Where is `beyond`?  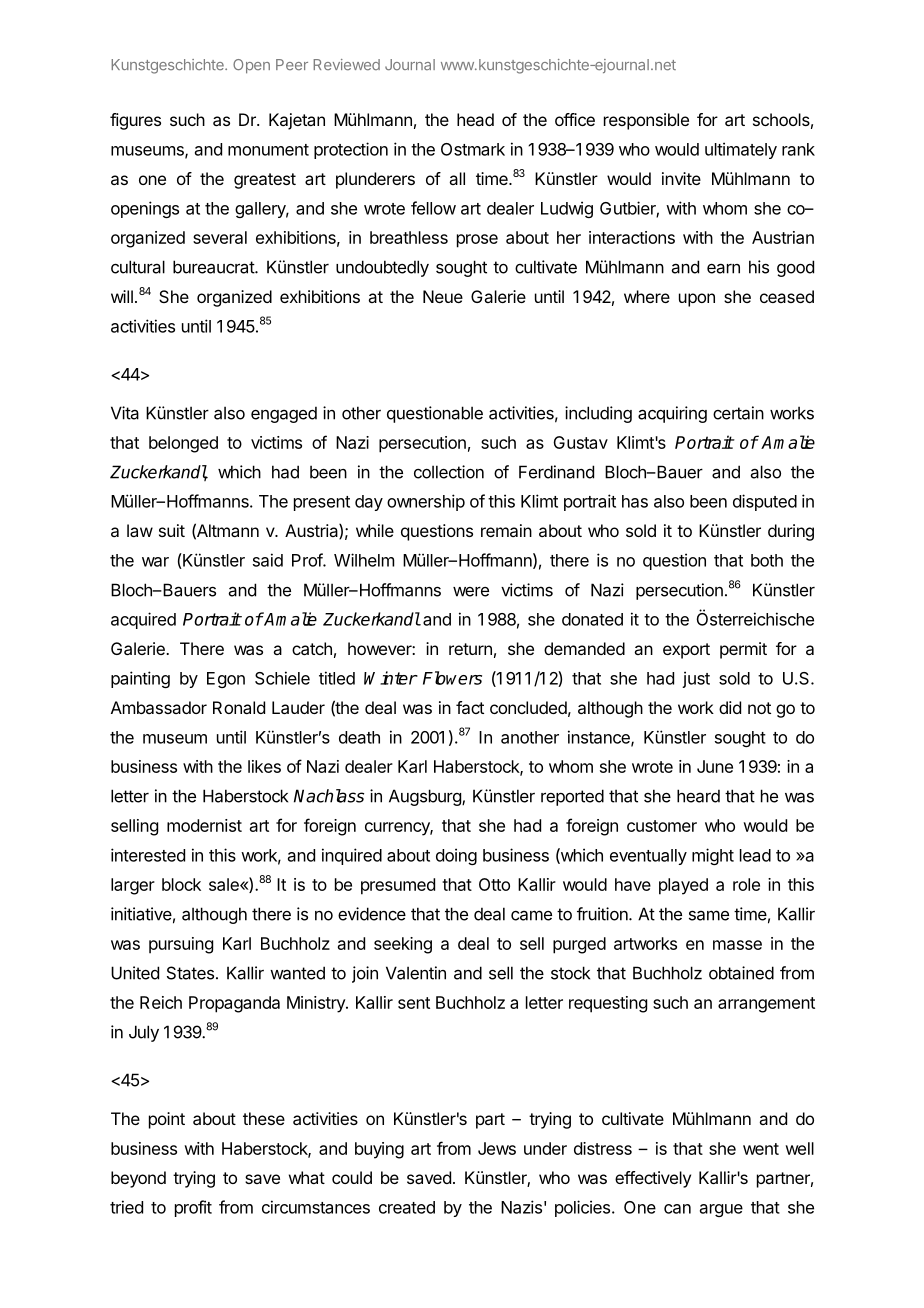
beyond is located at coordinates (138, 1179).
